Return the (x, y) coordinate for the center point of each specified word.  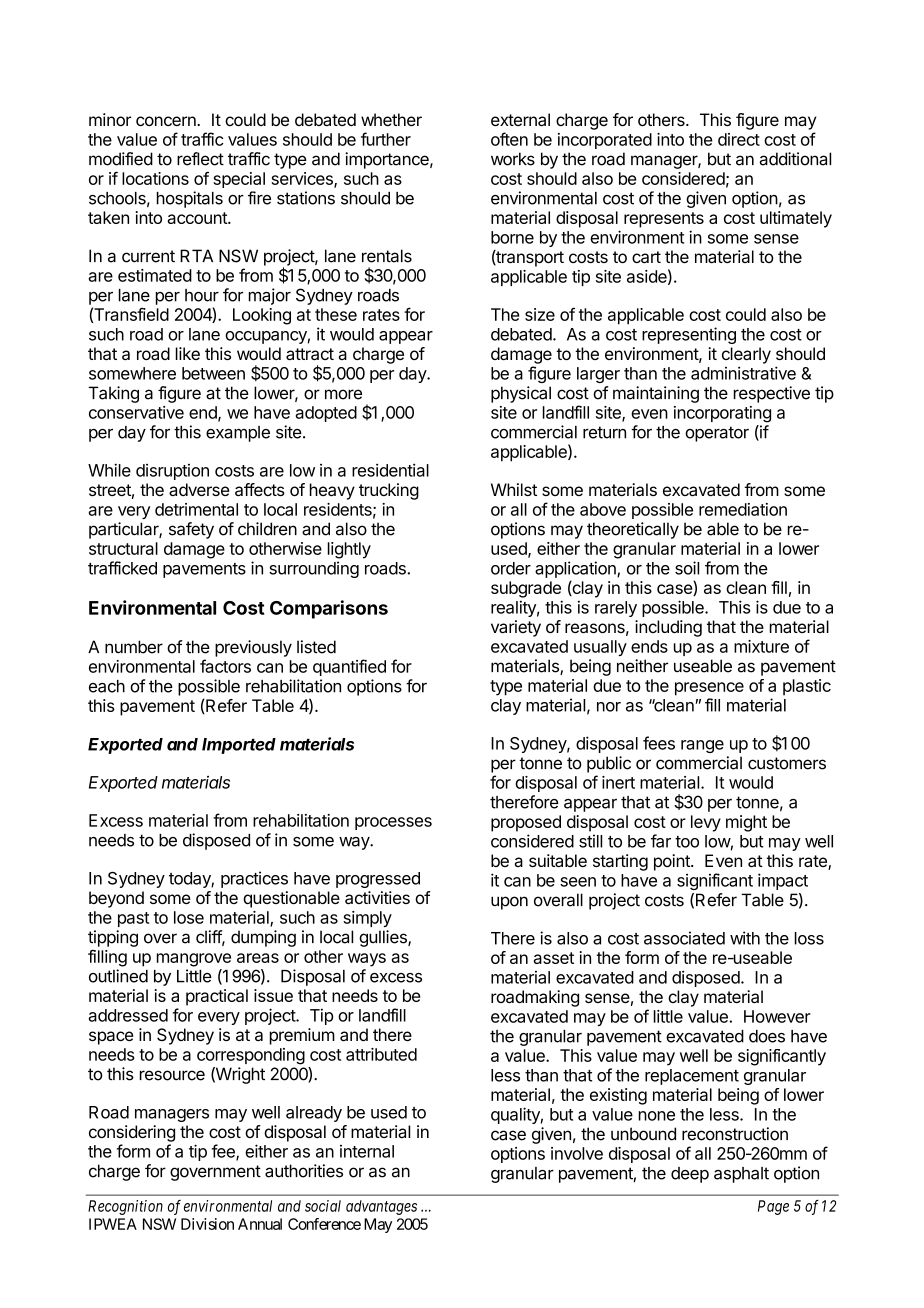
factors (225, 666)
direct (739, 139)
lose (189, 917)
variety (516, 628)
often (509, 139)
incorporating (722, 414)
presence (709, 689)
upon (509, 903)
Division (207, 1224)
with (745, 938)
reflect (200, 159)
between (213, 373)
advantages (381, 1207)
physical (521, 394)
